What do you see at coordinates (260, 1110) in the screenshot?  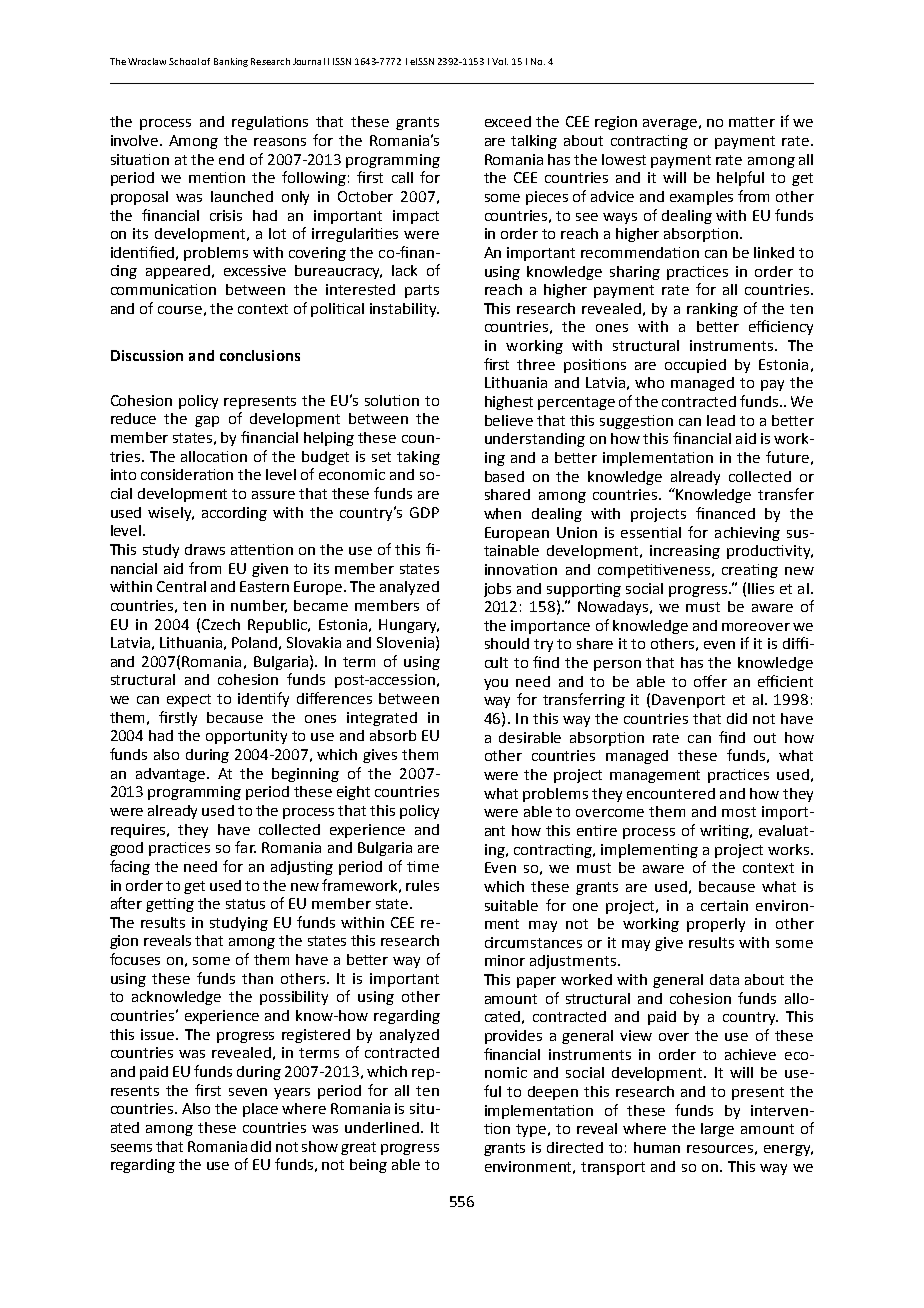 I see `place` at bounding box center [260, 1110].
